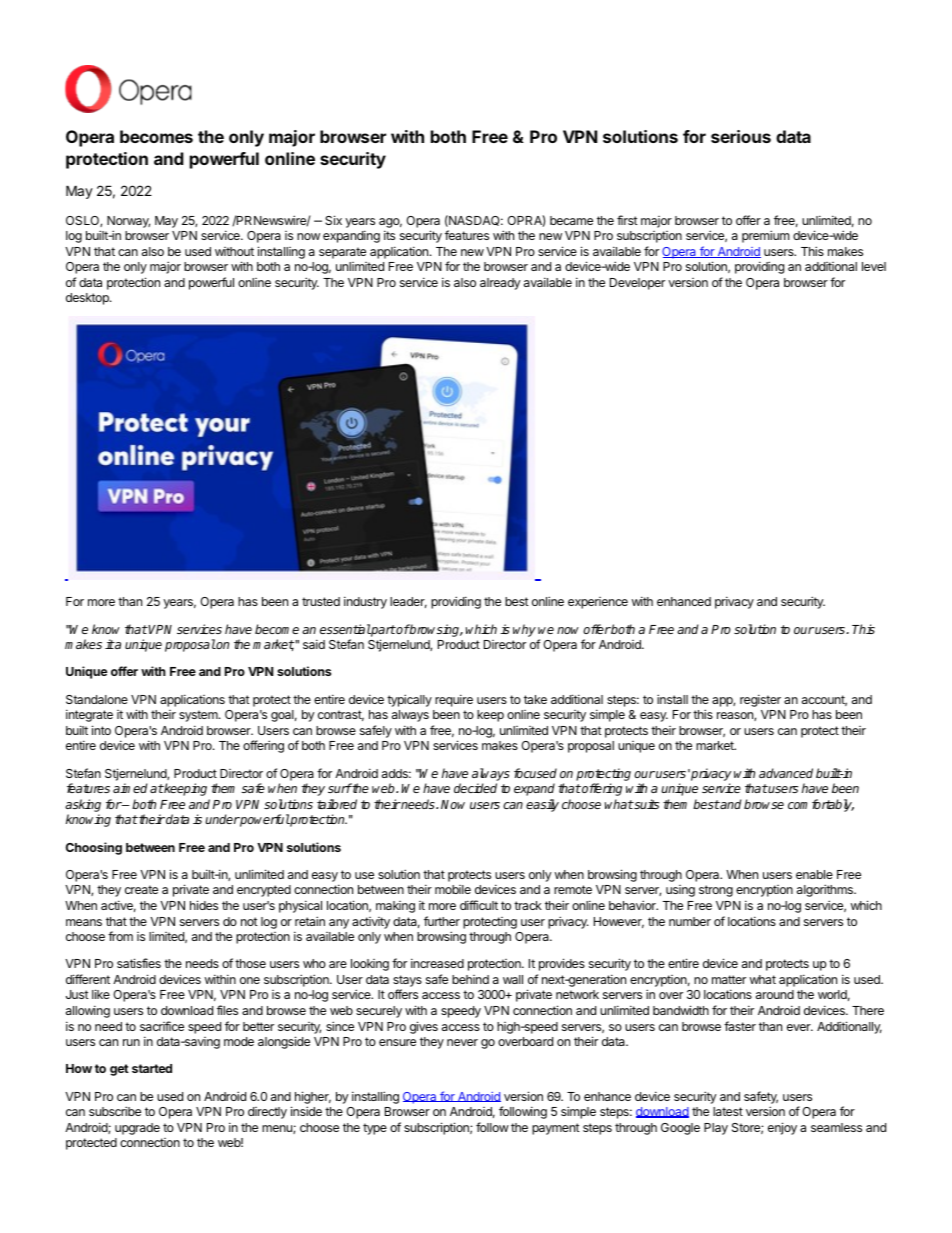 Image resolution: width=952 pixels, height=1233 pixels. Describe the element at coordinates (408, 602) in the screenshot. I see `leader` at that location.
